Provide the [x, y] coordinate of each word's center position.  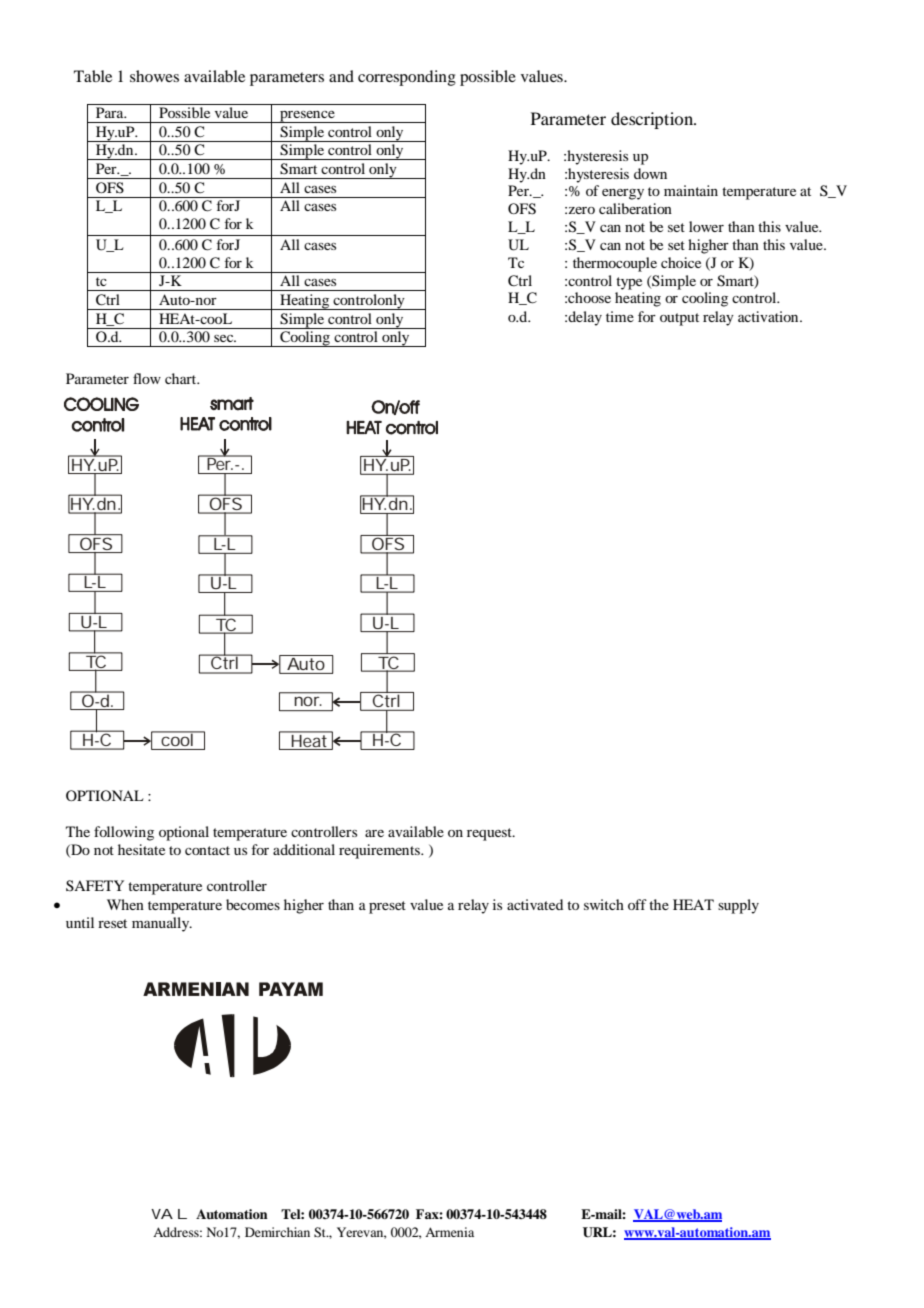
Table [93, 76]
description [653, 120]
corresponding [407, 78]
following [124, 833]
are [374, 833]
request [490, 834]
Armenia [449, 1232]
